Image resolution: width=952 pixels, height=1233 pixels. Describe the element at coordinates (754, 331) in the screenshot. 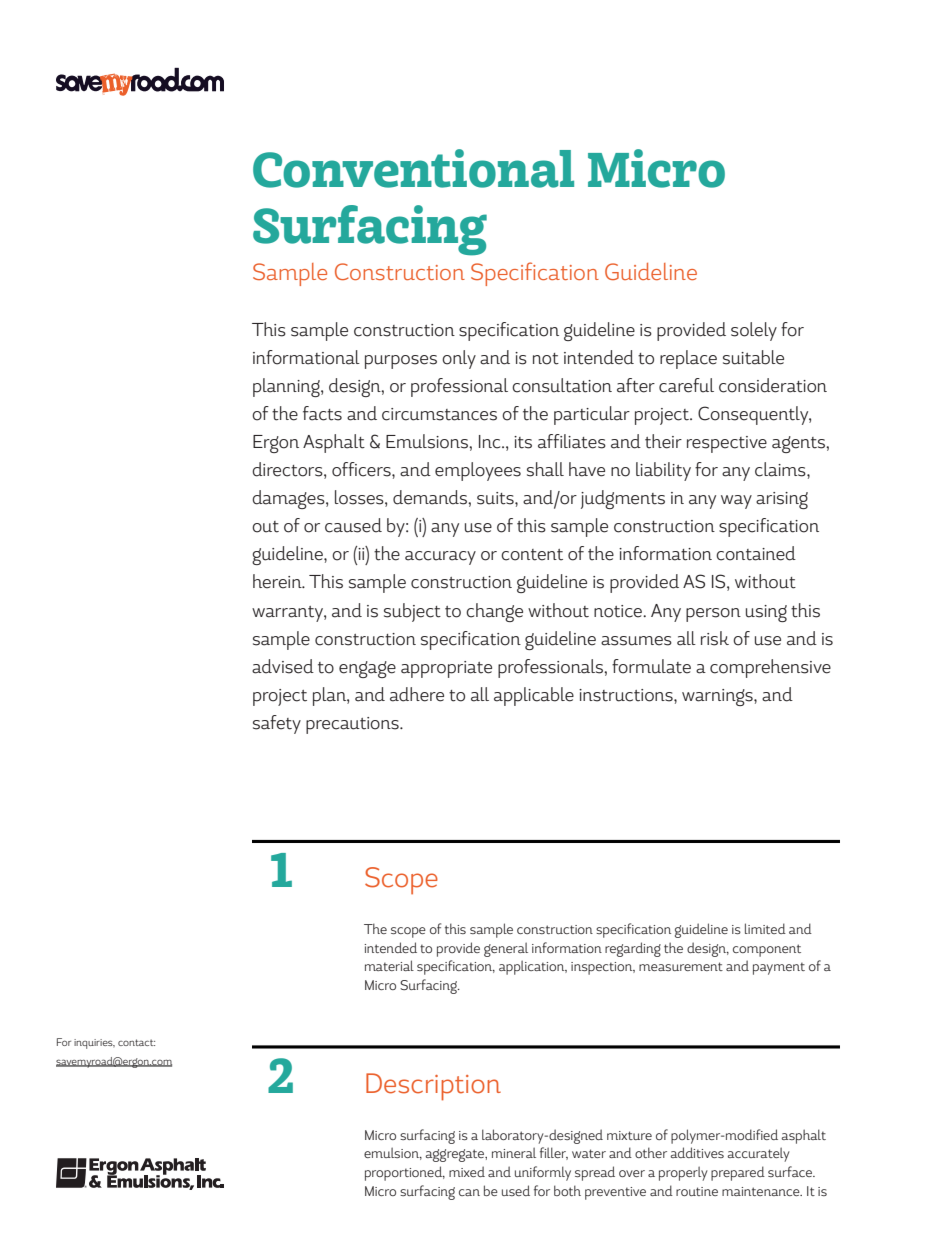

I see `solely` at that location.
